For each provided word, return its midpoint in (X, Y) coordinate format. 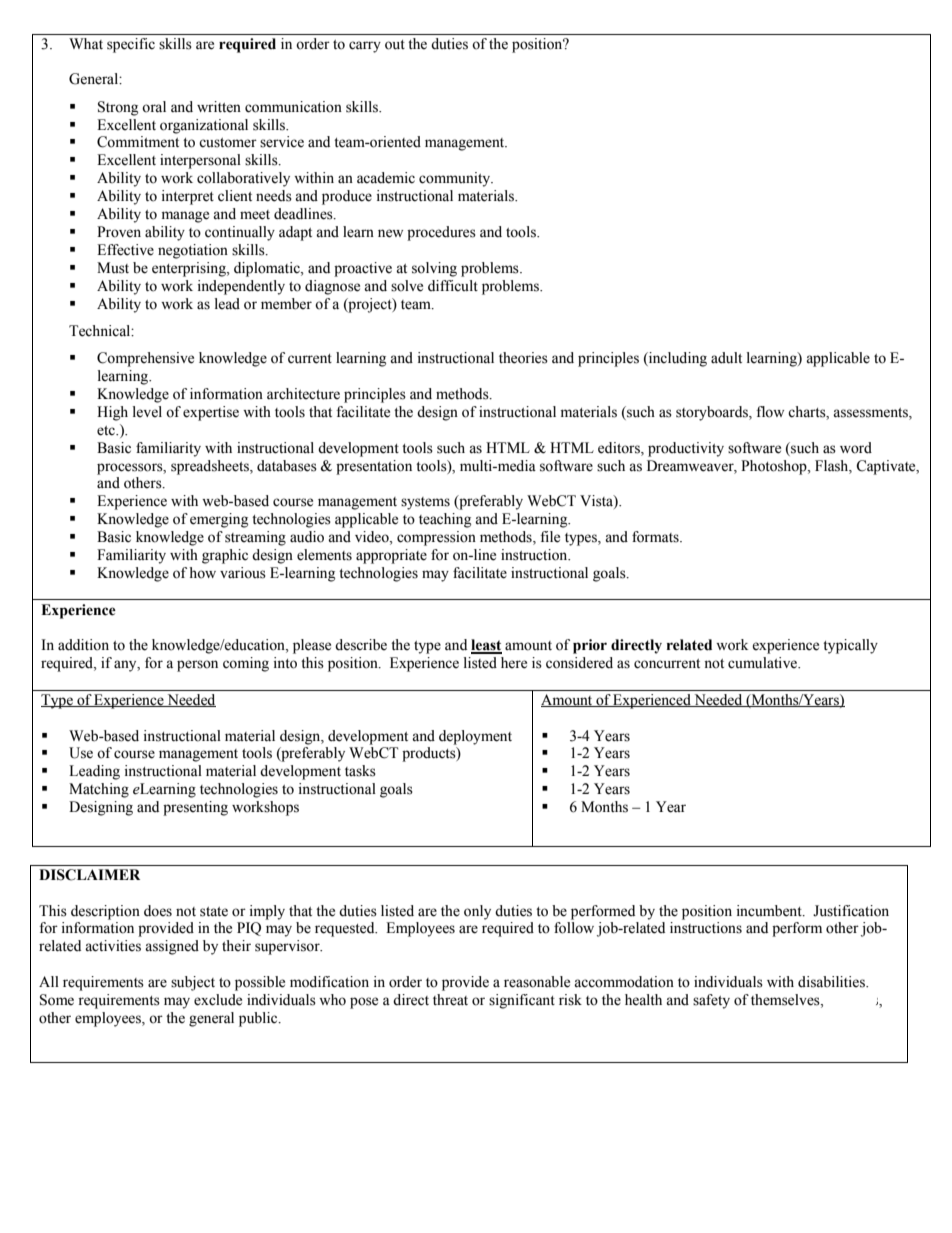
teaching (445, 520)
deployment (475, 737)
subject (193, 983)
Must (113, 268)
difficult (453, 286)
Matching (99, 790)
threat (450, 1000)
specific (131, 45)
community (456, 179)
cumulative (764, 663)
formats (656, 537)
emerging (219, 520)
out (395, 45)
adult (726, 358)
